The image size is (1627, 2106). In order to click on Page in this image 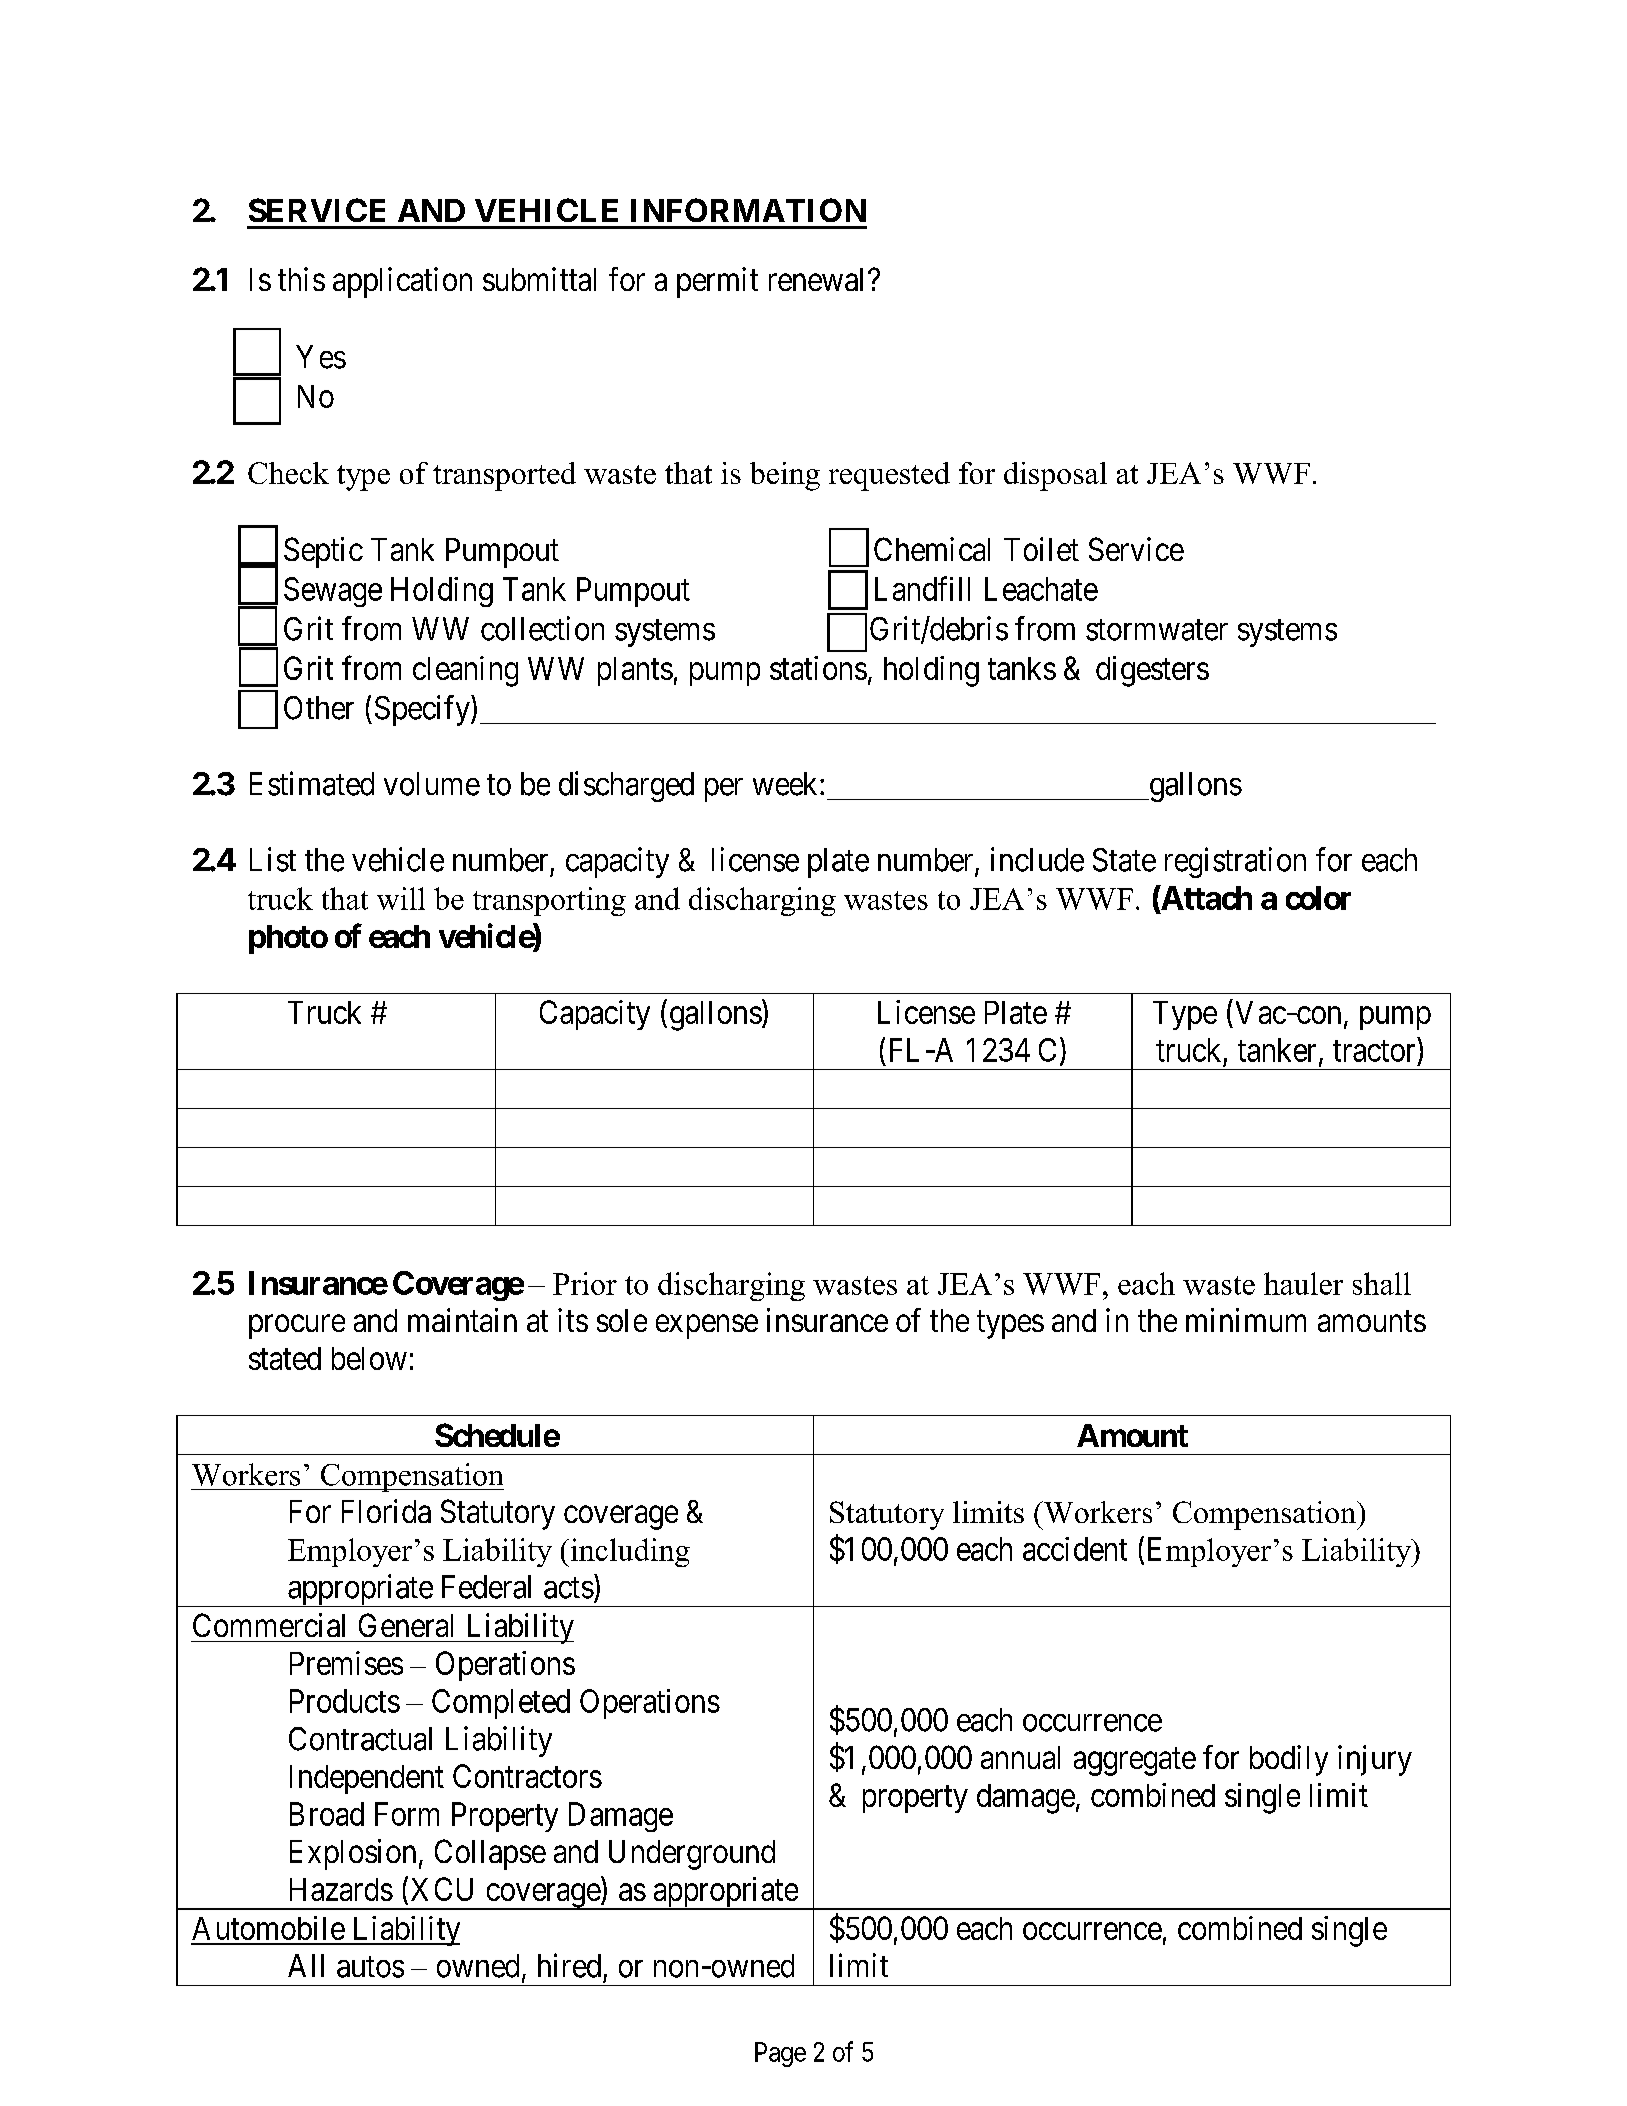, I will do `click(780, 2054)`.
